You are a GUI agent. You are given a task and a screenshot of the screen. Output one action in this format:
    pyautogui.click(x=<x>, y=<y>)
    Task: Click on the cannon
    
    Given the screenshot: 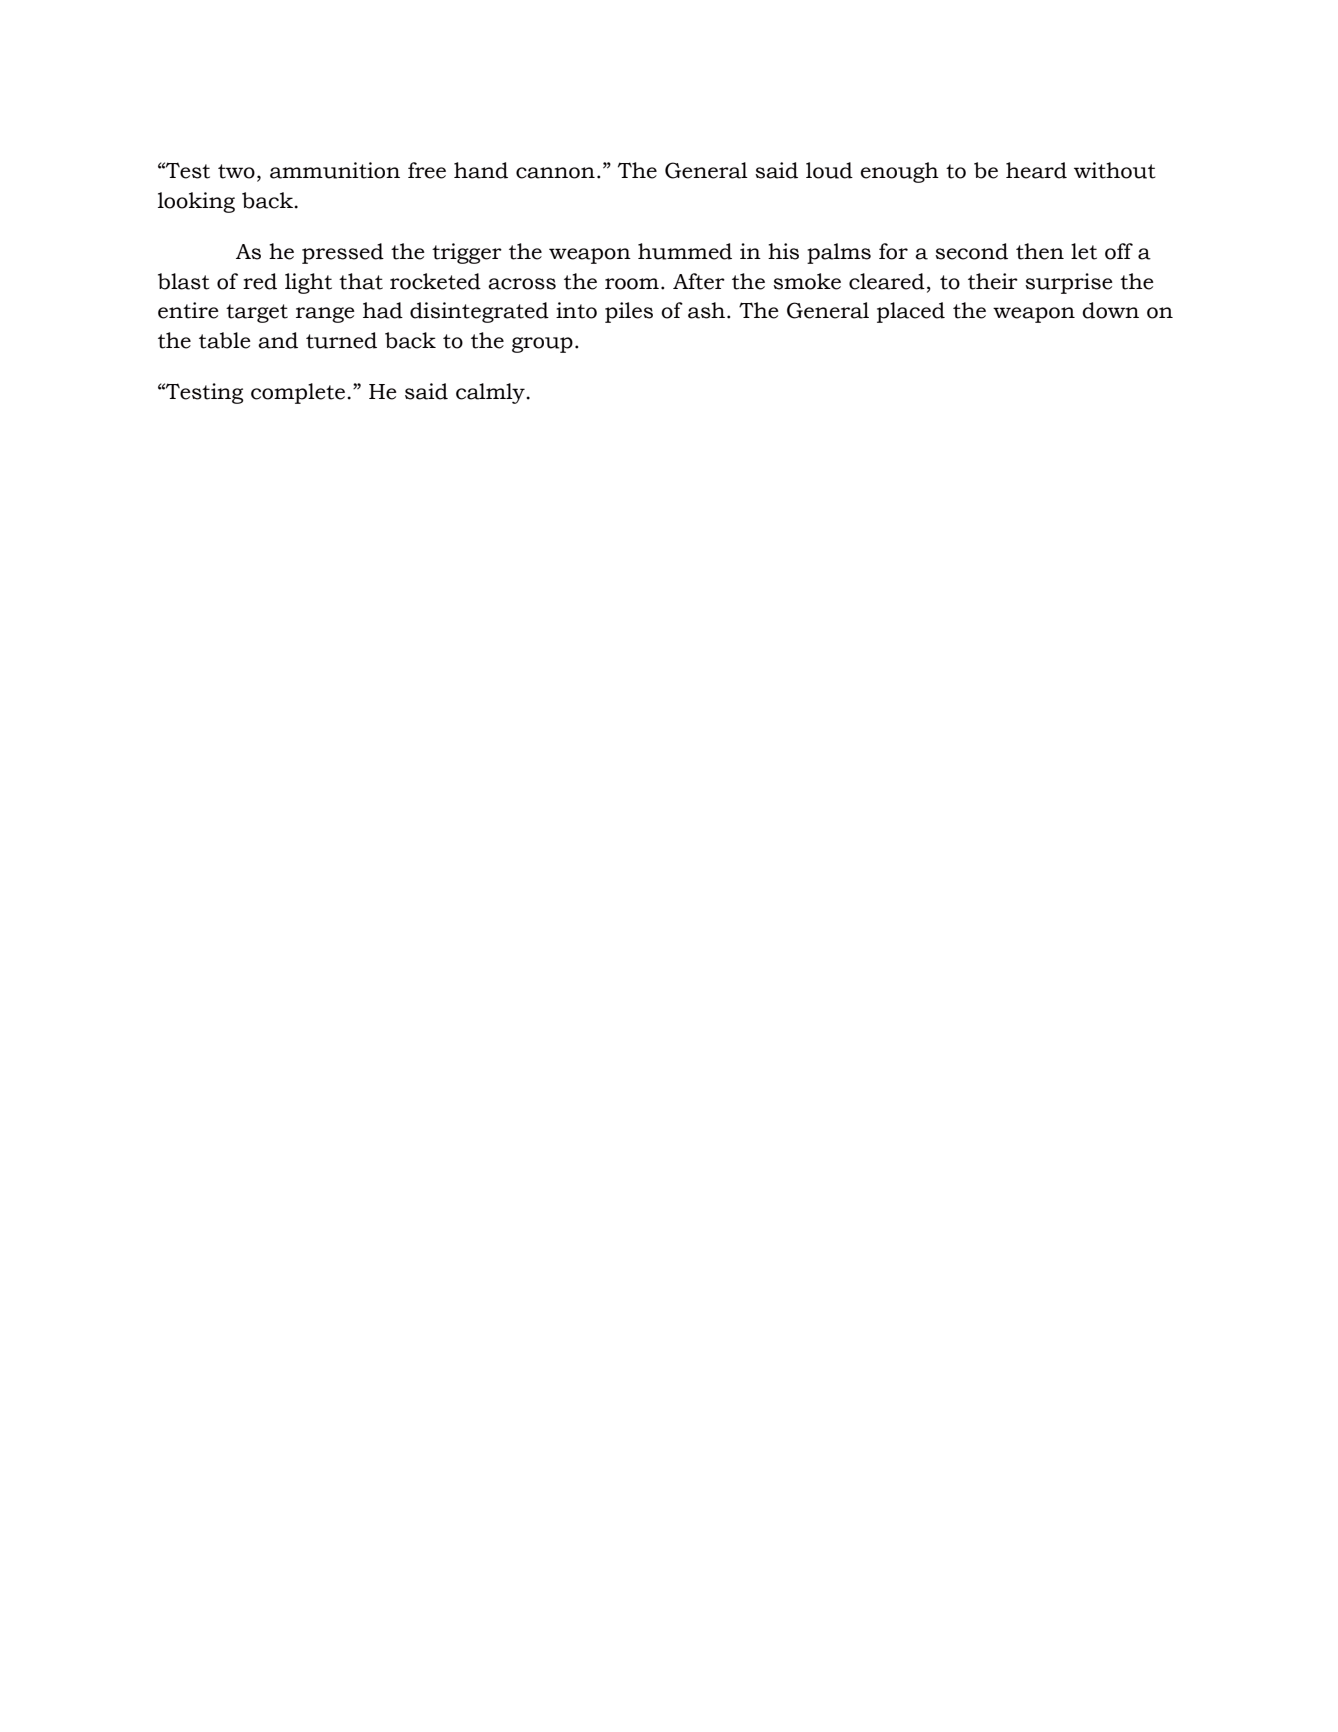 What is the action you would take?
    pyautogui.click(x=555, y=173)
